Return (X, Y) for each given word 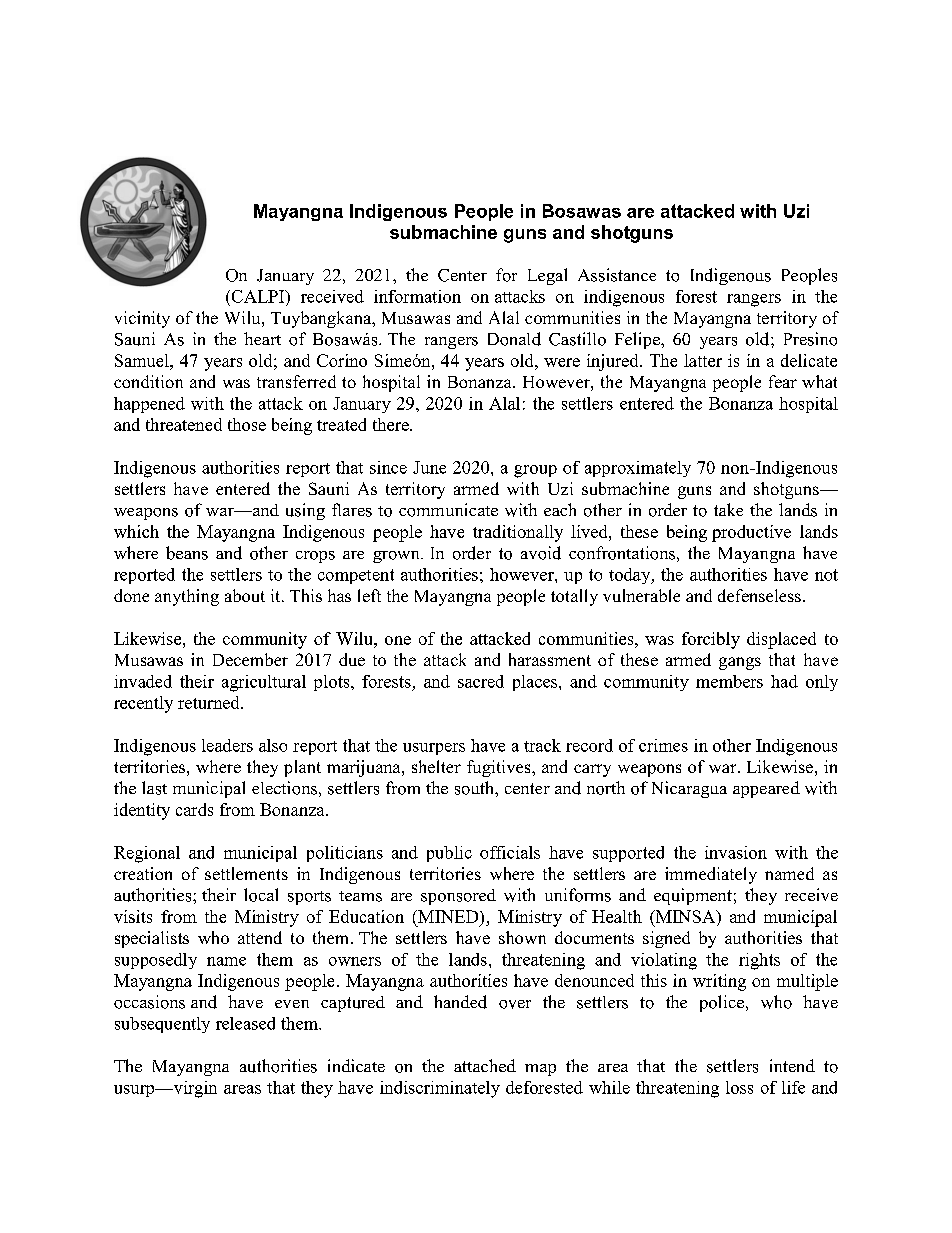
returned (210, 702)
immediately (711, 875)
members (729, 681)
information (417, 296)
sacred (481, 681)
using (305, 511)
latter (703, 360)
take (728, 509)
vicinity (142, 319)
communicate (448, 510)
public (449, 854)
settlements (246, 873)
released (245, 1023)
